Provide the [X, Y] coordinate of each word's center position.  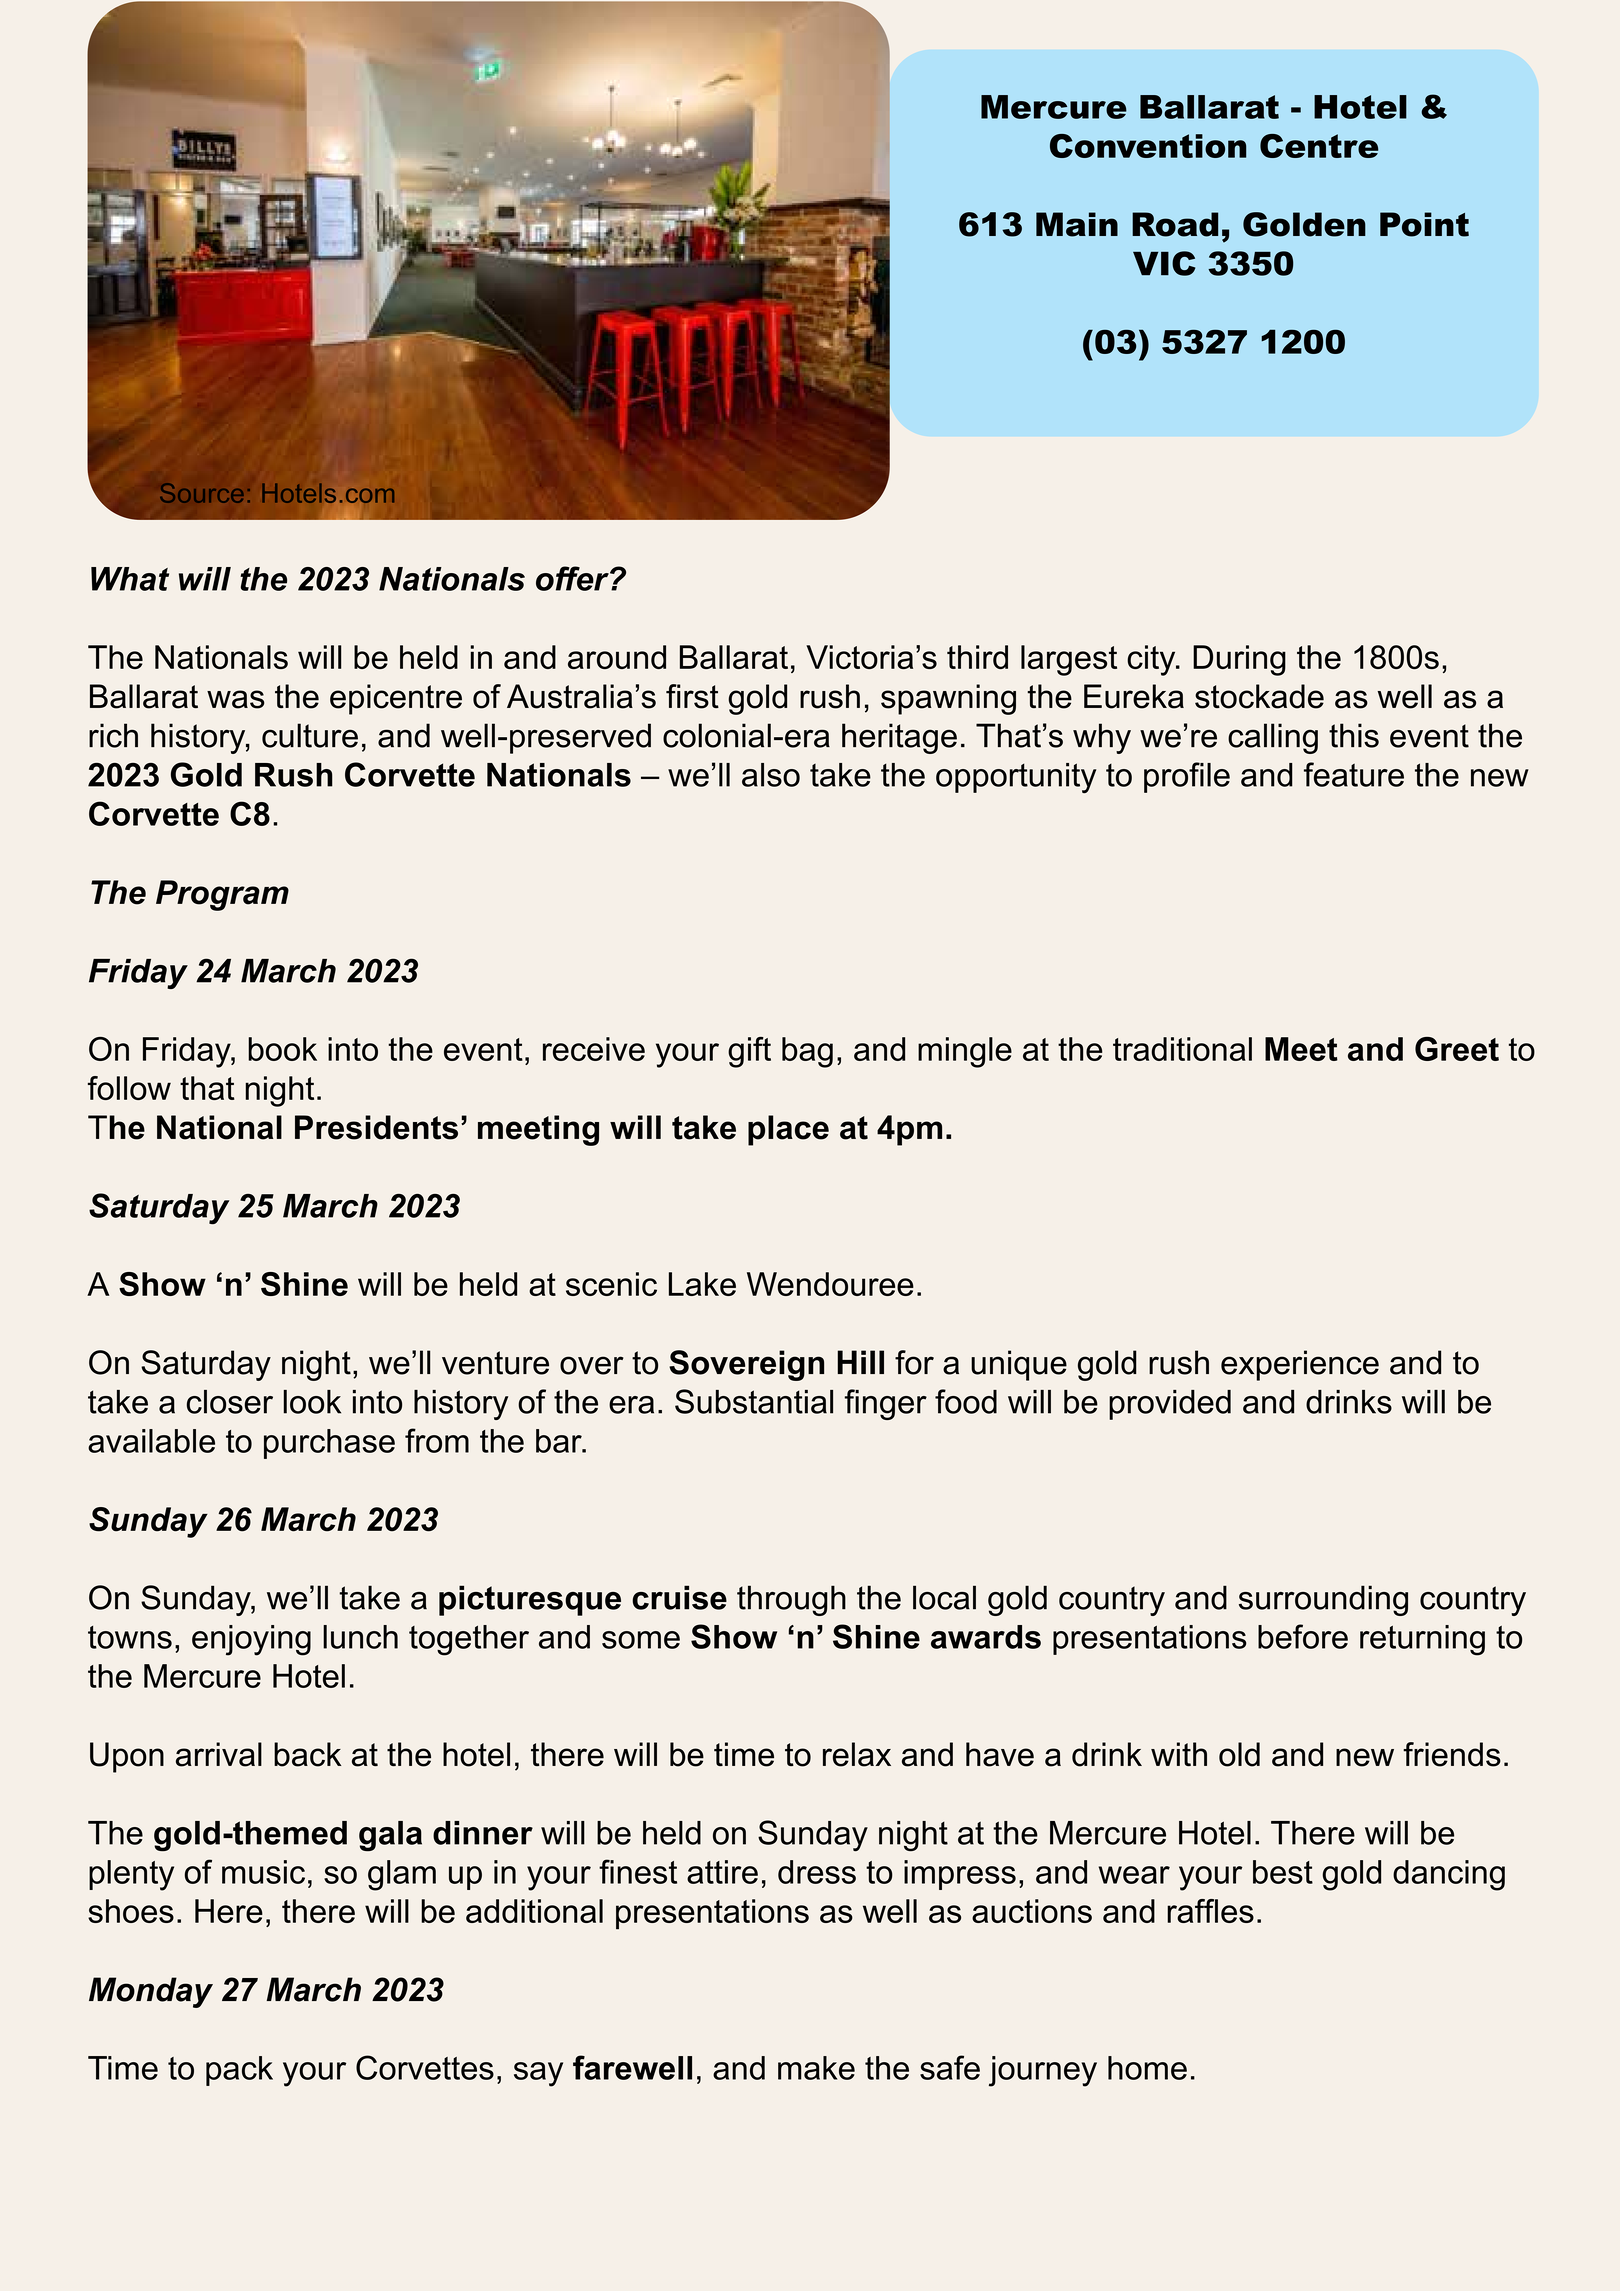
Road [1175, 224]
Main [1077, 224]
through [791, 1600]
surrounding [1323, 1600]
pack [239, 2071]
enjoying [251, 1640]
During [1239, 660]
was [235, 699]
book [282, 1049]
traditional [1182, 1049]
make [816, 2068]
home [1147, 2068]
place [788, 1130]
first [692, 696]
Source [201, 493]
